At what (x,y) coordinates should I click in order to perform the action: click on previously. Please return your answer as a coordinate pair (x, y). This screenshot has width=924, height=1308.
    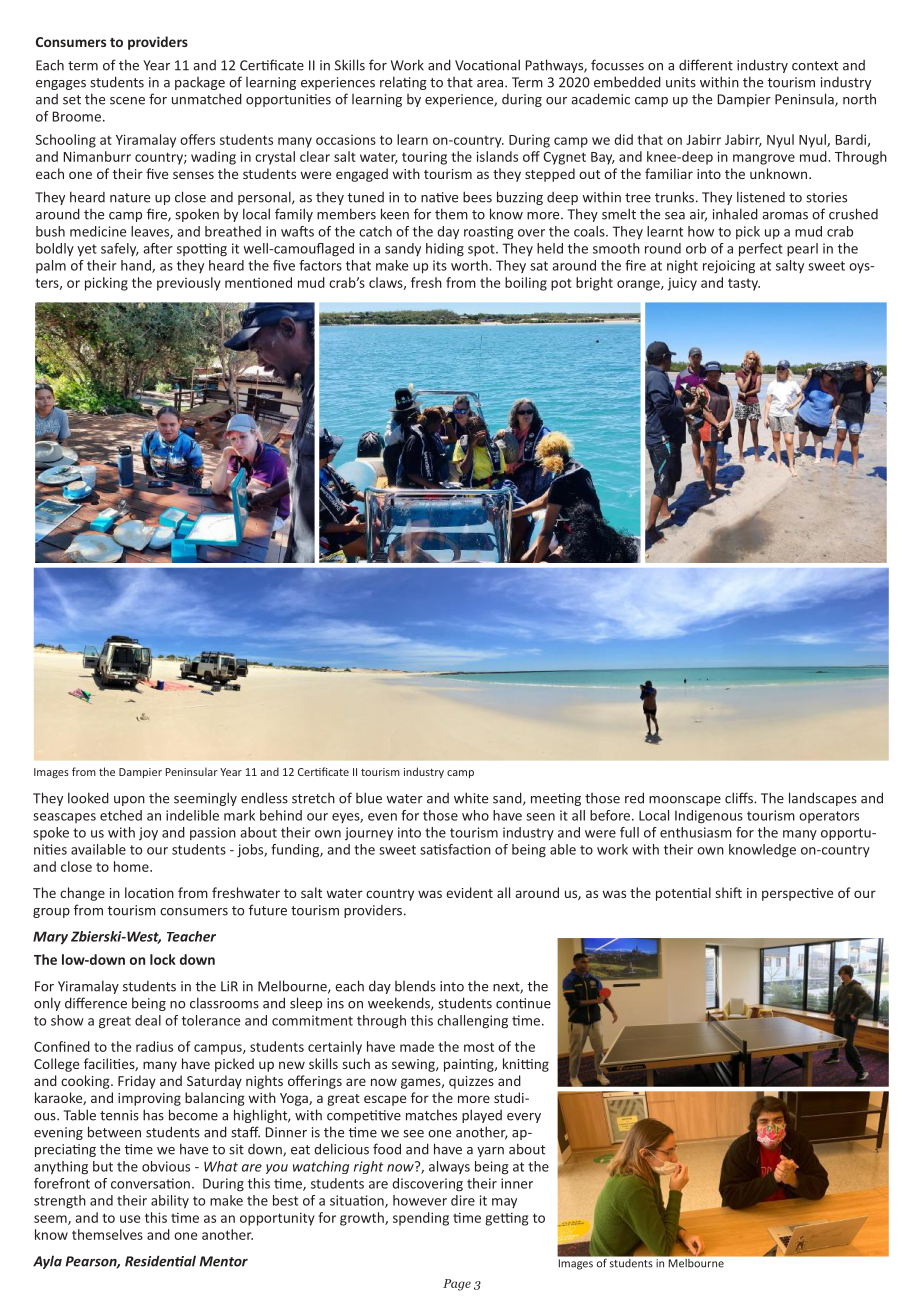
    Looking at the image, I should click on (189, 284).
